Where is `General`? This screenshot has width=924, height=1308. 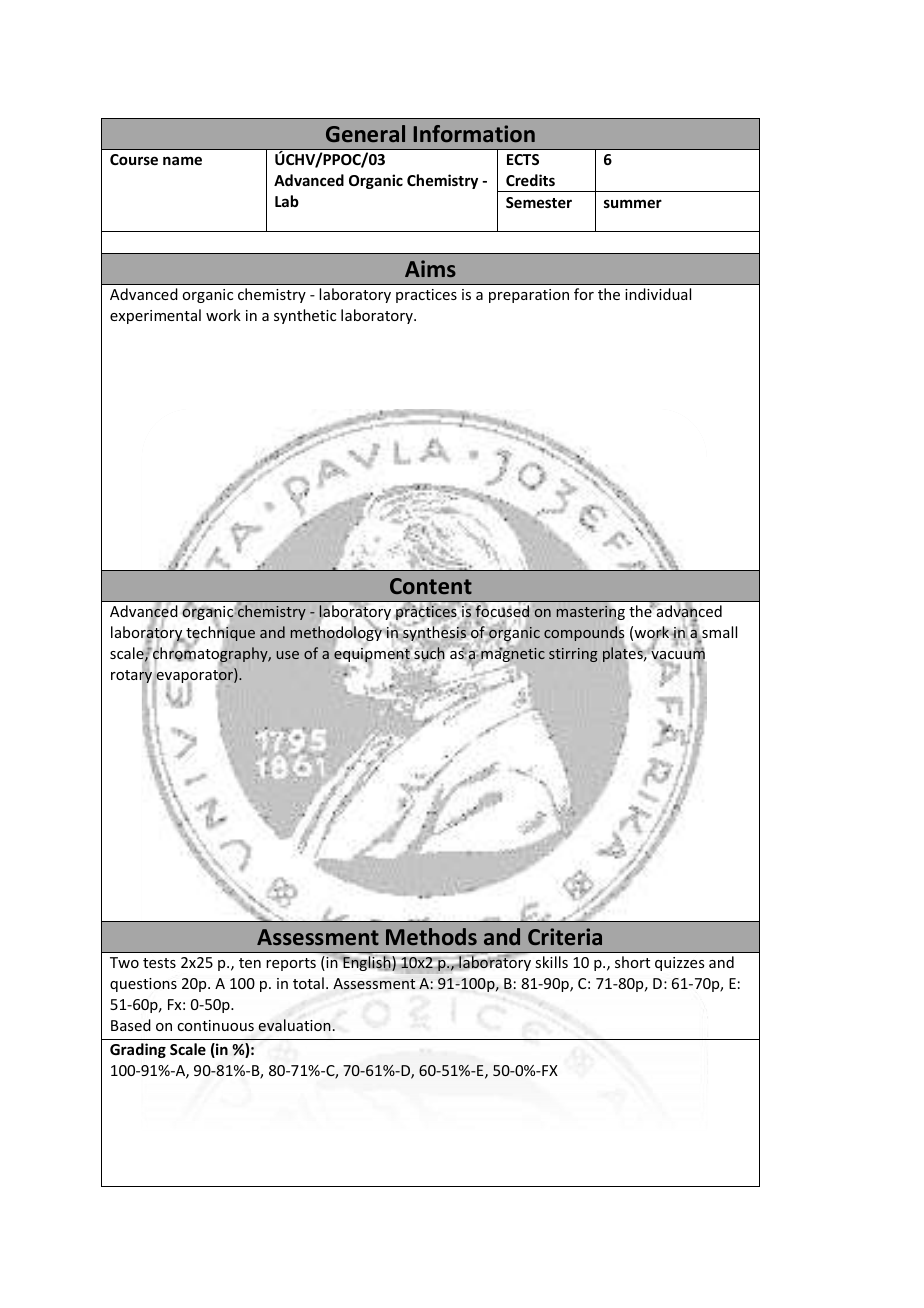
General is located at coordinates (365, 133).
